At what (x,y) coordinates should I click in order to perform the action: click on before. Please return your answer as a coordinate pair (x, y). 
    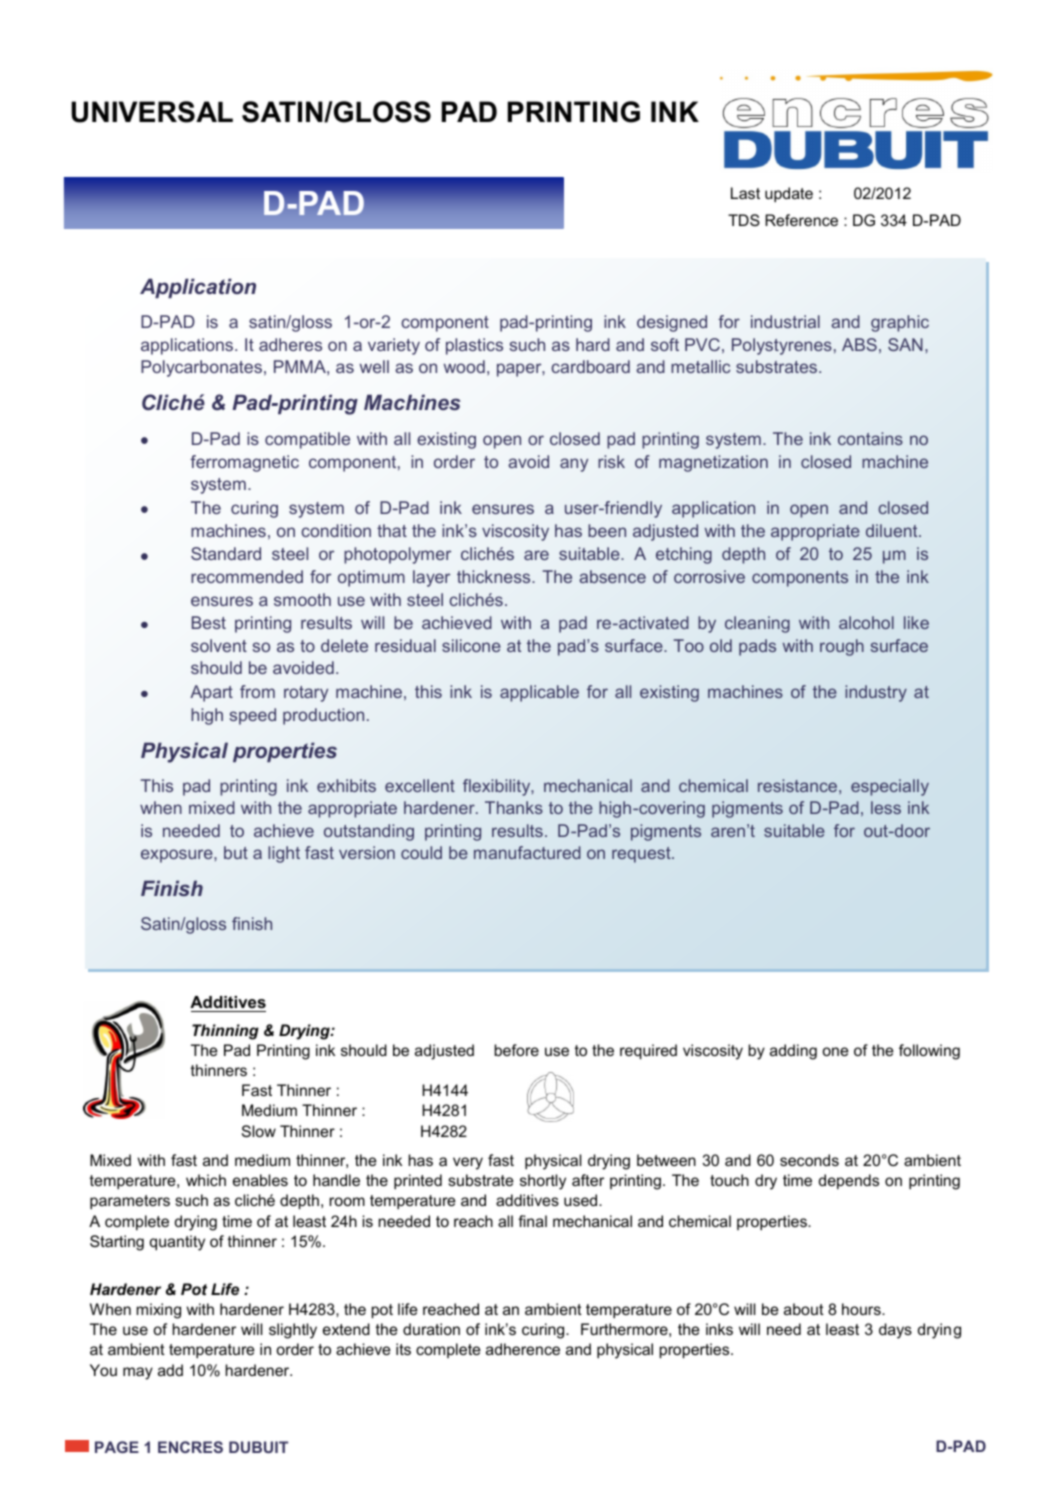
    Looking at the image, I should click on (516, 1050).
